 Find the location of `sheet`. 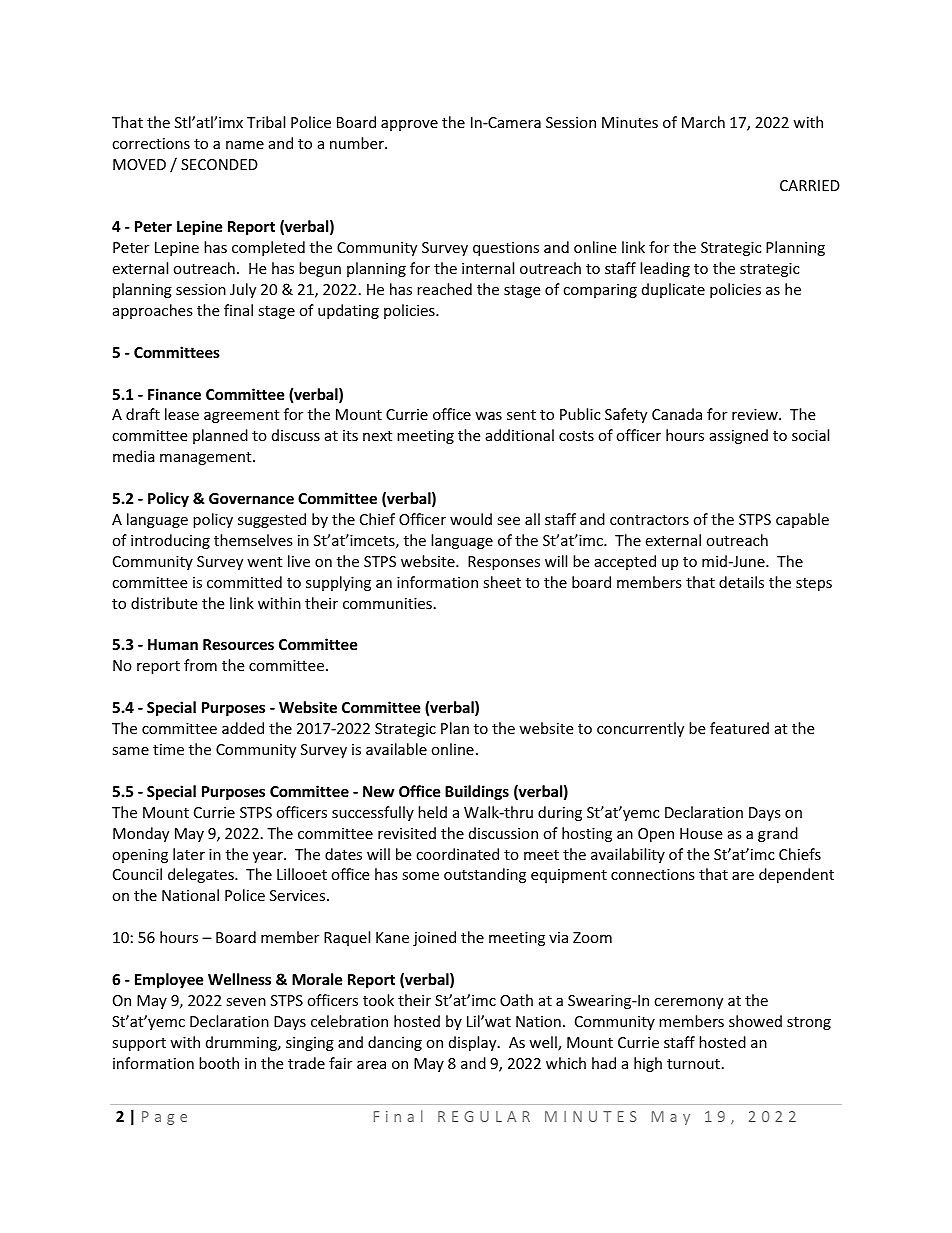

sheet is located at coordinates (502, 582).
